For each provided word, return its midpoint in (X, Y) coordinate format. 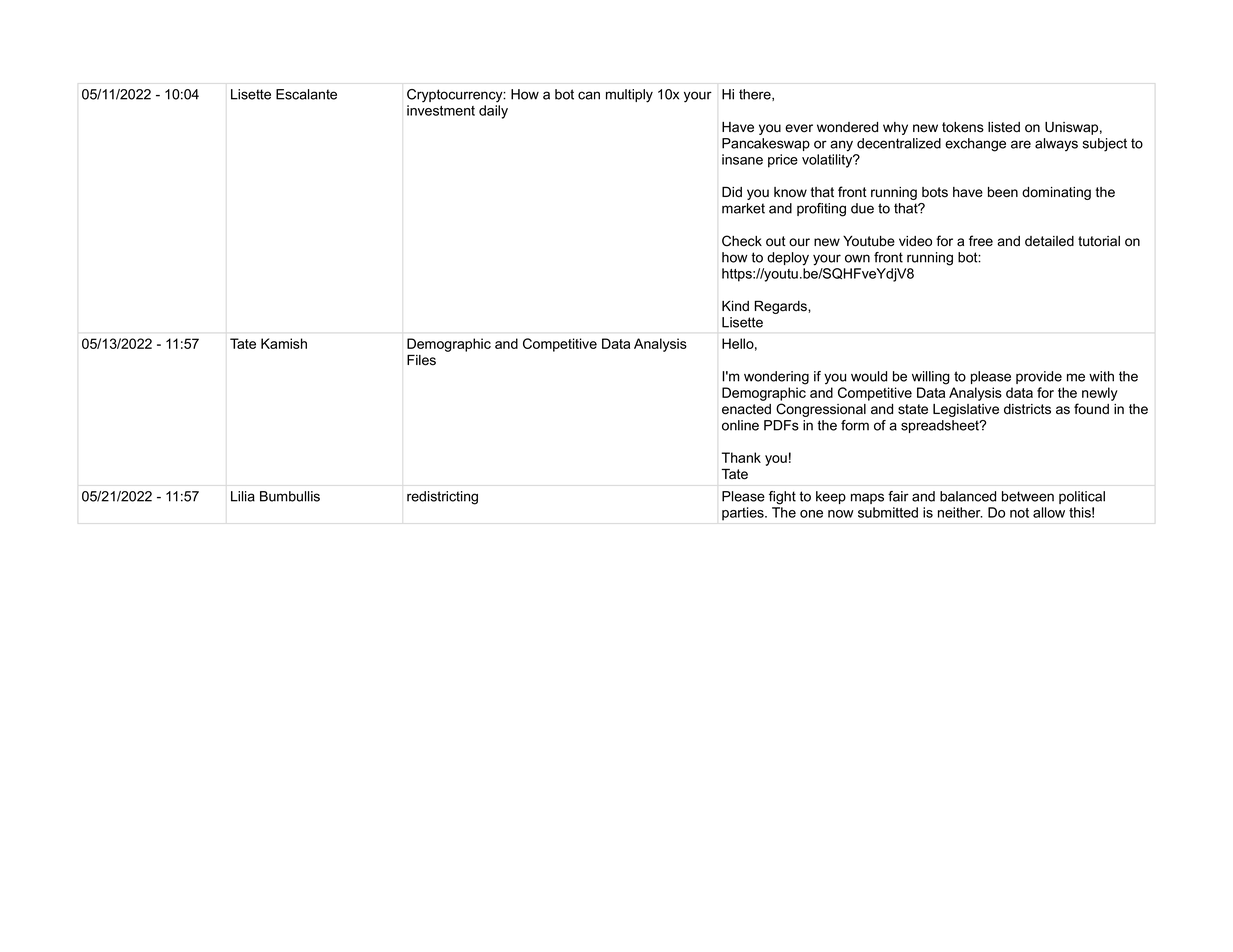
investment (441, 110)
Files (421, 360)
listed (1004, 127)
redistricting (442, 498)
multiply (629, 96)
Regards (782, 307)
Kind (735, 306)
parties (744, 514)
